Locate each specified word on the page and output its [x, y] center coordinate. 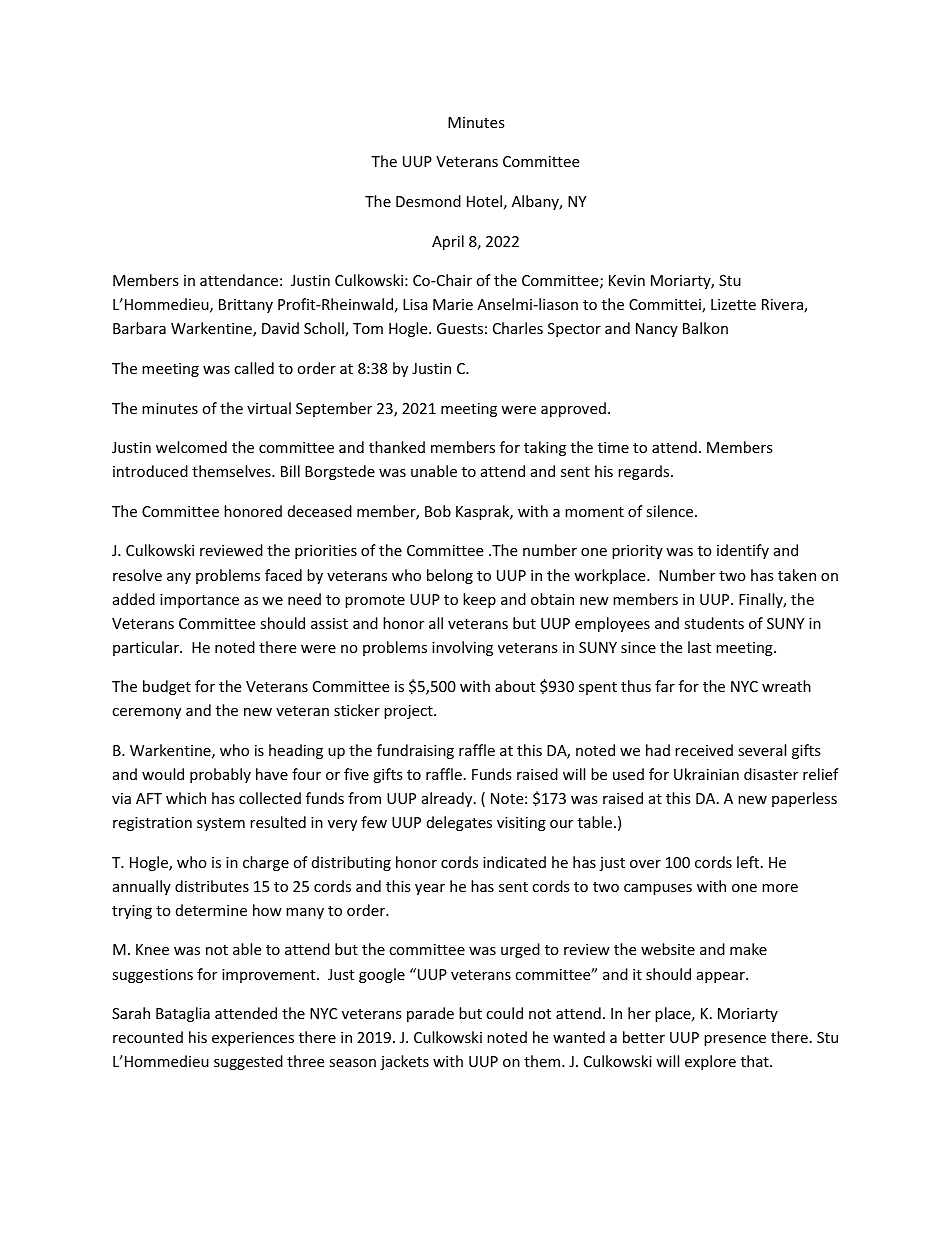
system [221, 824]
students [714, 623]
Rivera [783, 306]
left [749, 862]
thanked [397, 447]
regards [645, 472]
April [448, 242]
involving [462, 648]
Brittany [246, 306]
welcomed [191, 447]
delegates [459, 823]
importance [199, 601]
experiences [253, 1039]
